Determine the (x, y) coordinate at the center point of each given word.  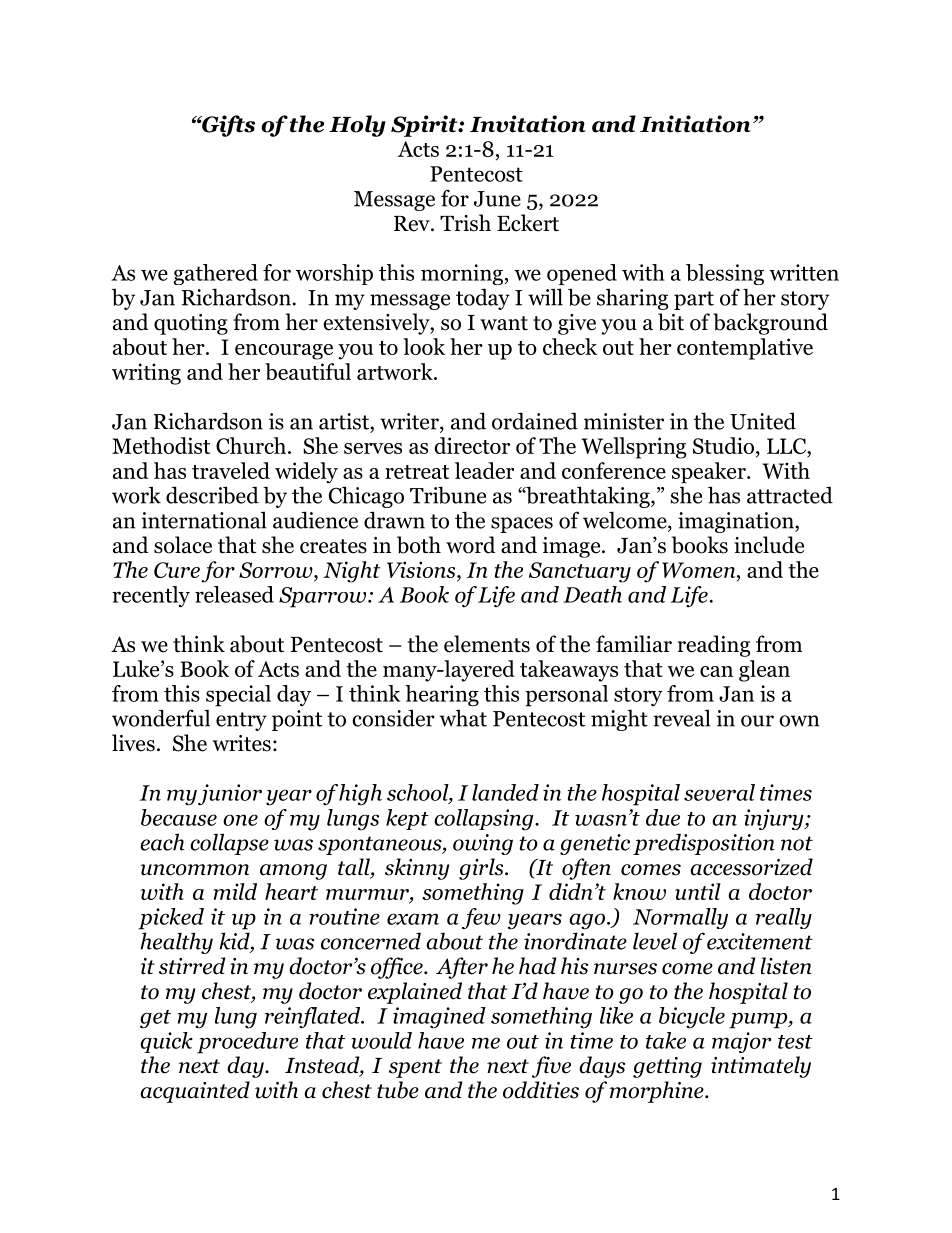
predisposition (704, 844)
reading (714, 646)
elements (487, 644)
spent (415, 1068)
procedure (247, 1043)
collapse (229, 844)
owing (483, 844)
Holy (357, 126)
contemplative (745, 349)
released (234, 594)
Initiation (695, 124)
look (424, 346)
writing (146, 374)
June (497, 199)
